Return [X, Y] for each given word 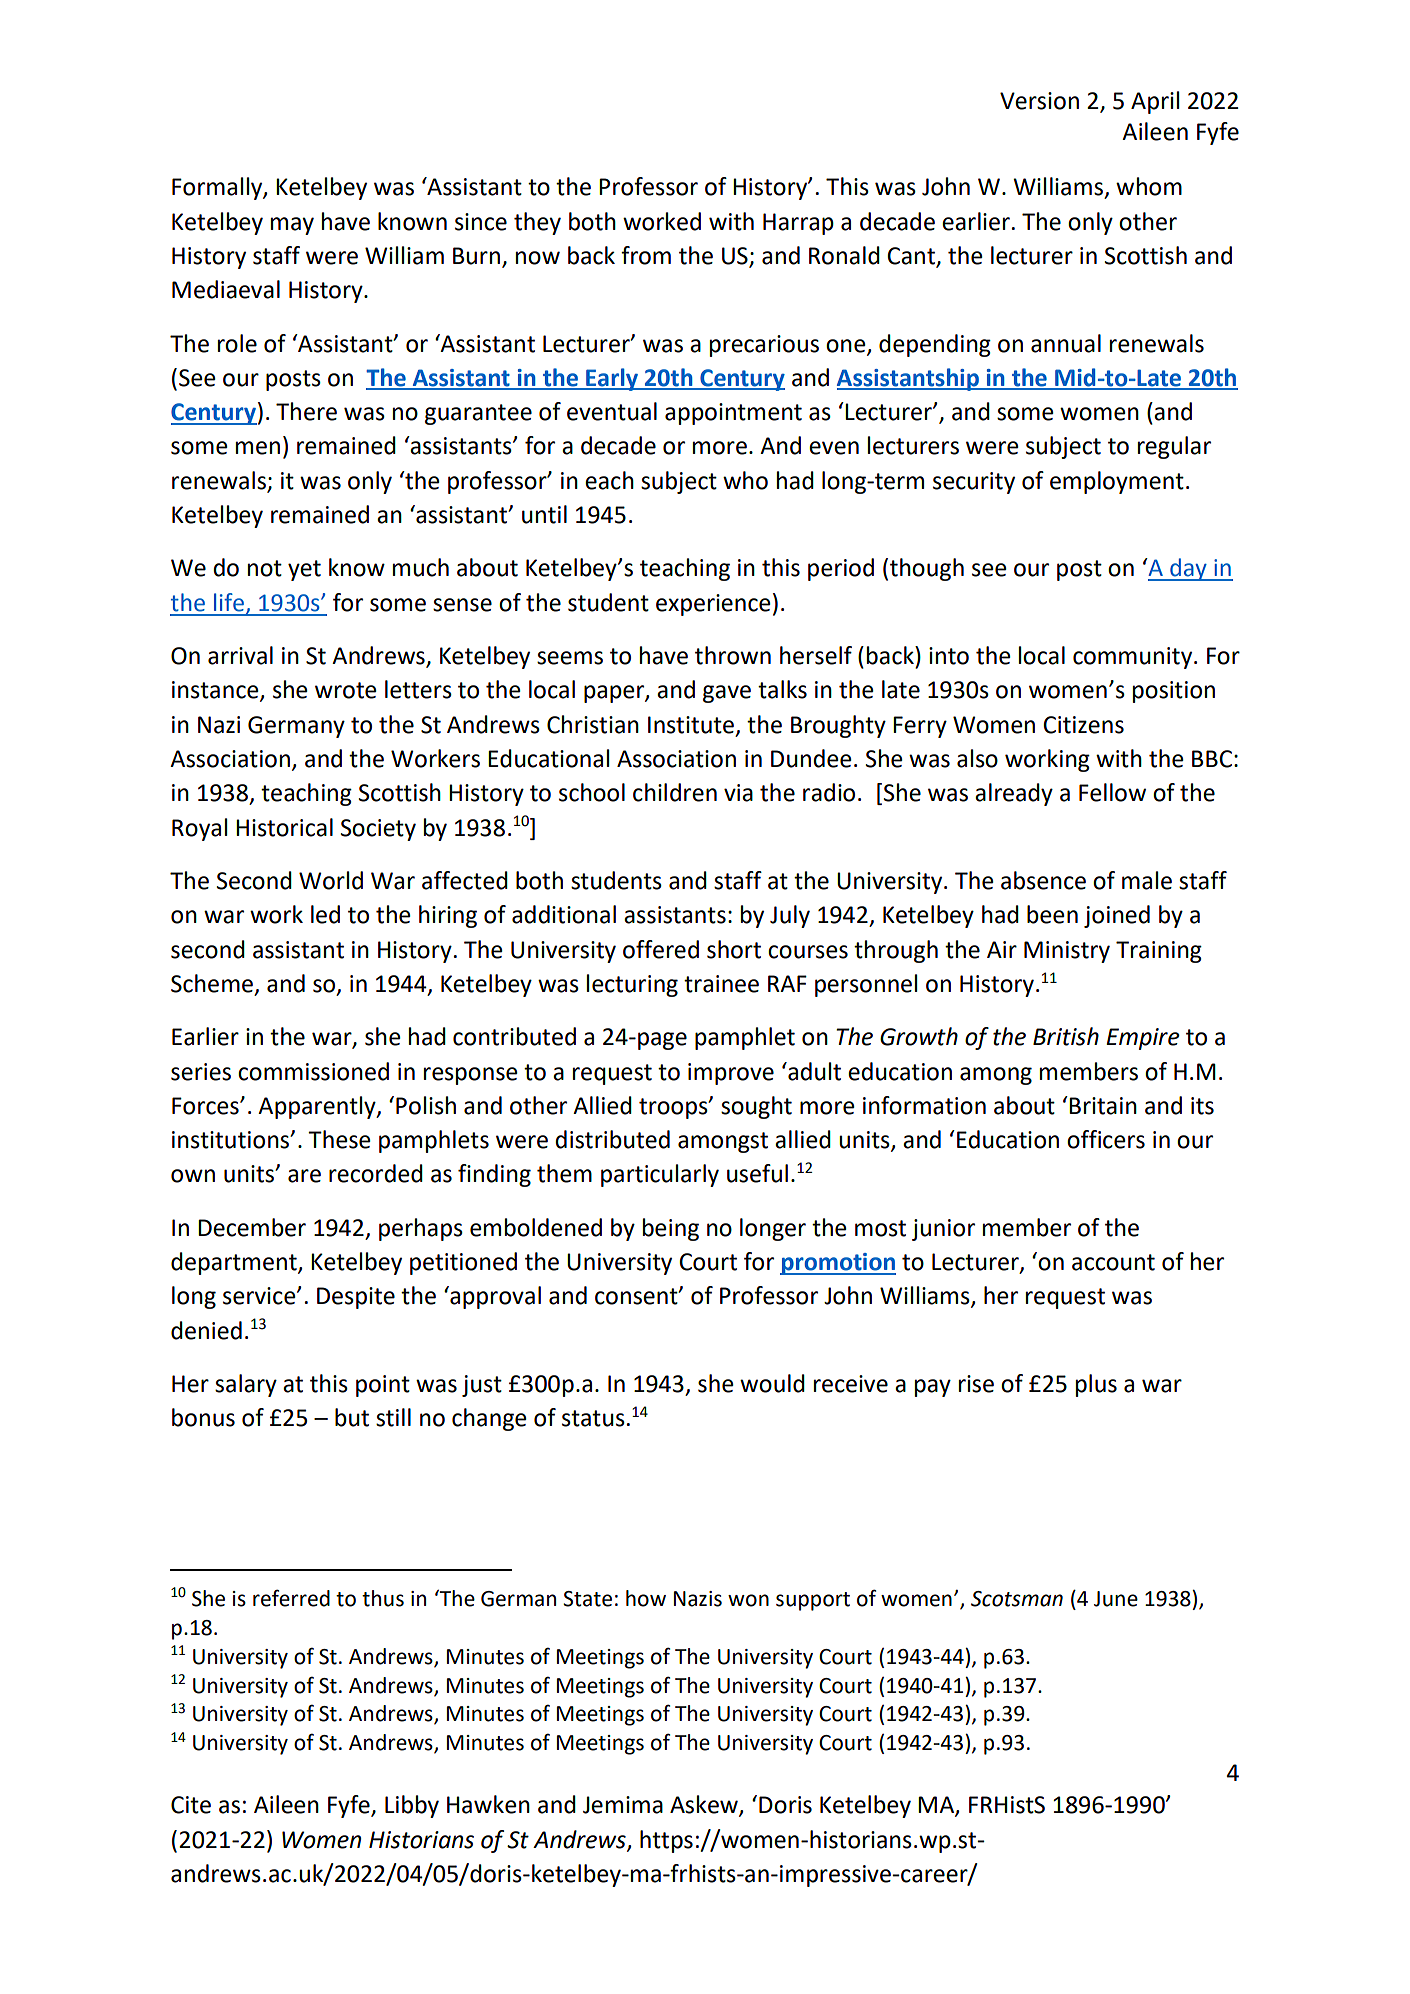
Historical [284, 827]
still [393, 1417]
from [646, 255]
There [306, 411]
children [675, 792]
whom [1149, 186]
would [772, 1383]
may [292, 226]
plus [1096, 1385]
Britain [1103, 1106]
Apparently [318, 1107]
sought [756, 1107]
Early [612, 379]
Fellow [1112, 792]
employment [1117, 482]
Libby [412, 1806]
